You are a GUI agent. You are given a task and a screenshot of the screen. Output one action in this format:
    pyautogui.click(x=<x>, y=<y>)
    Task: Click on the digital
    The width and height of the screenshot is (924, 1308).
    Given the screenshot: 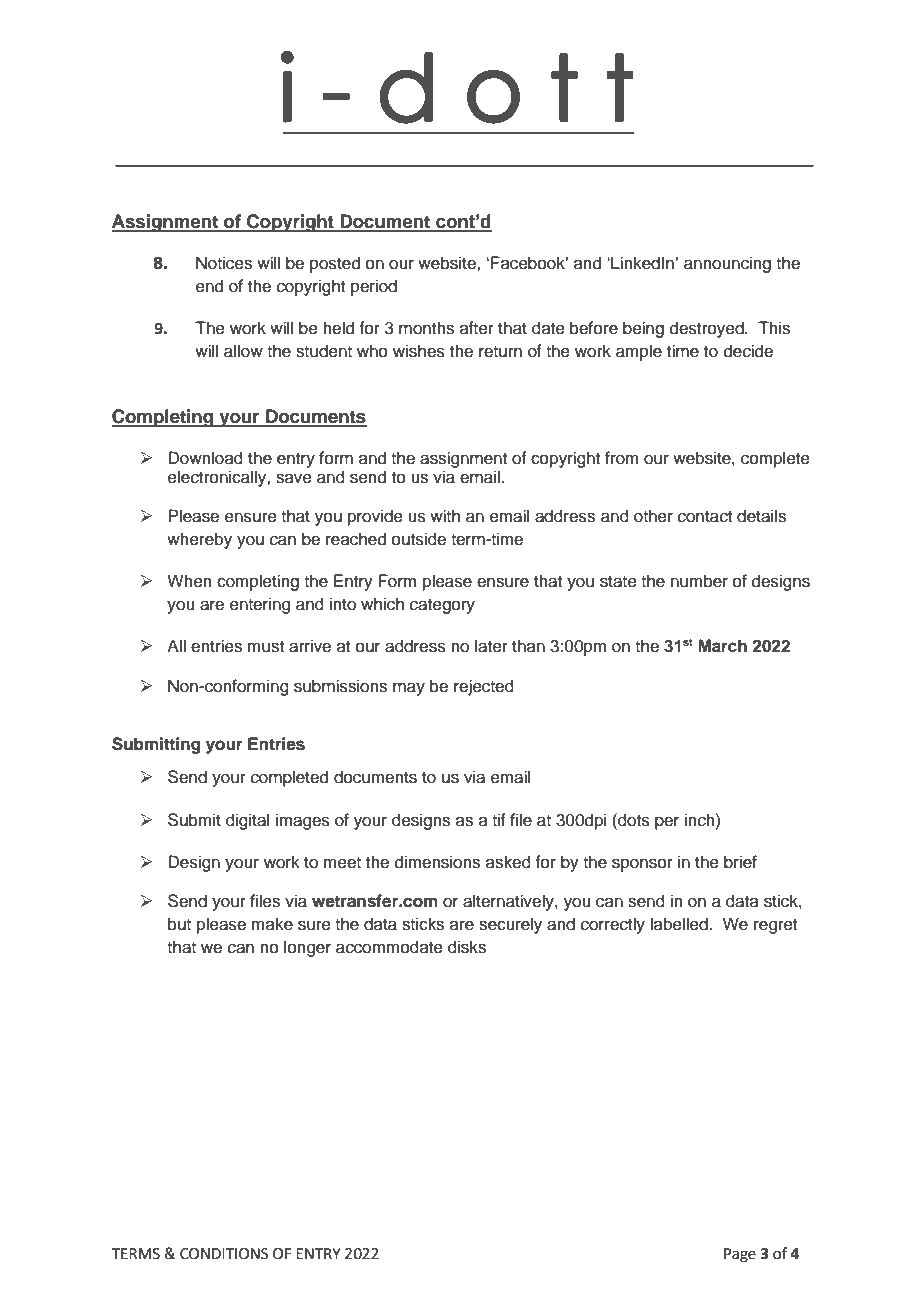 What is the action you would take?
    pyautogui.click(x=247, y=821)
